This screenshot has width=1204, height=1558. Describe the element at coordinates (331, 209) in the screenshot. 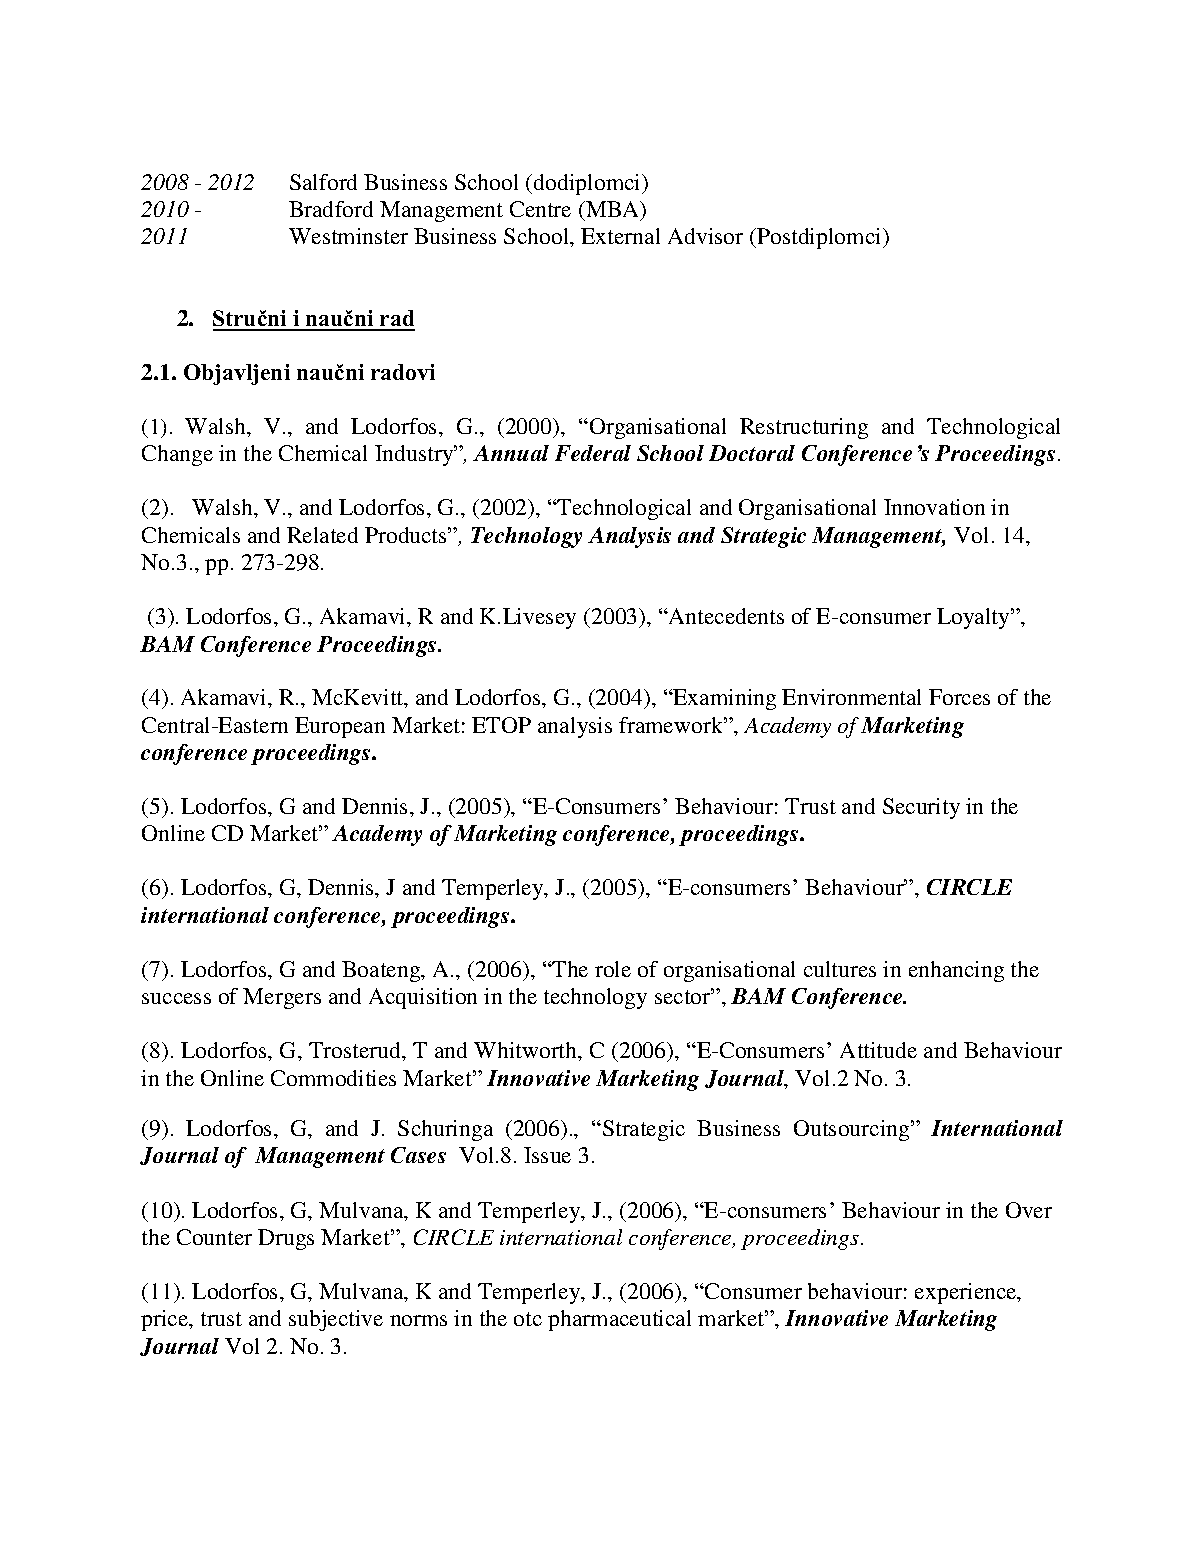

I see `Bradford` at that location.
